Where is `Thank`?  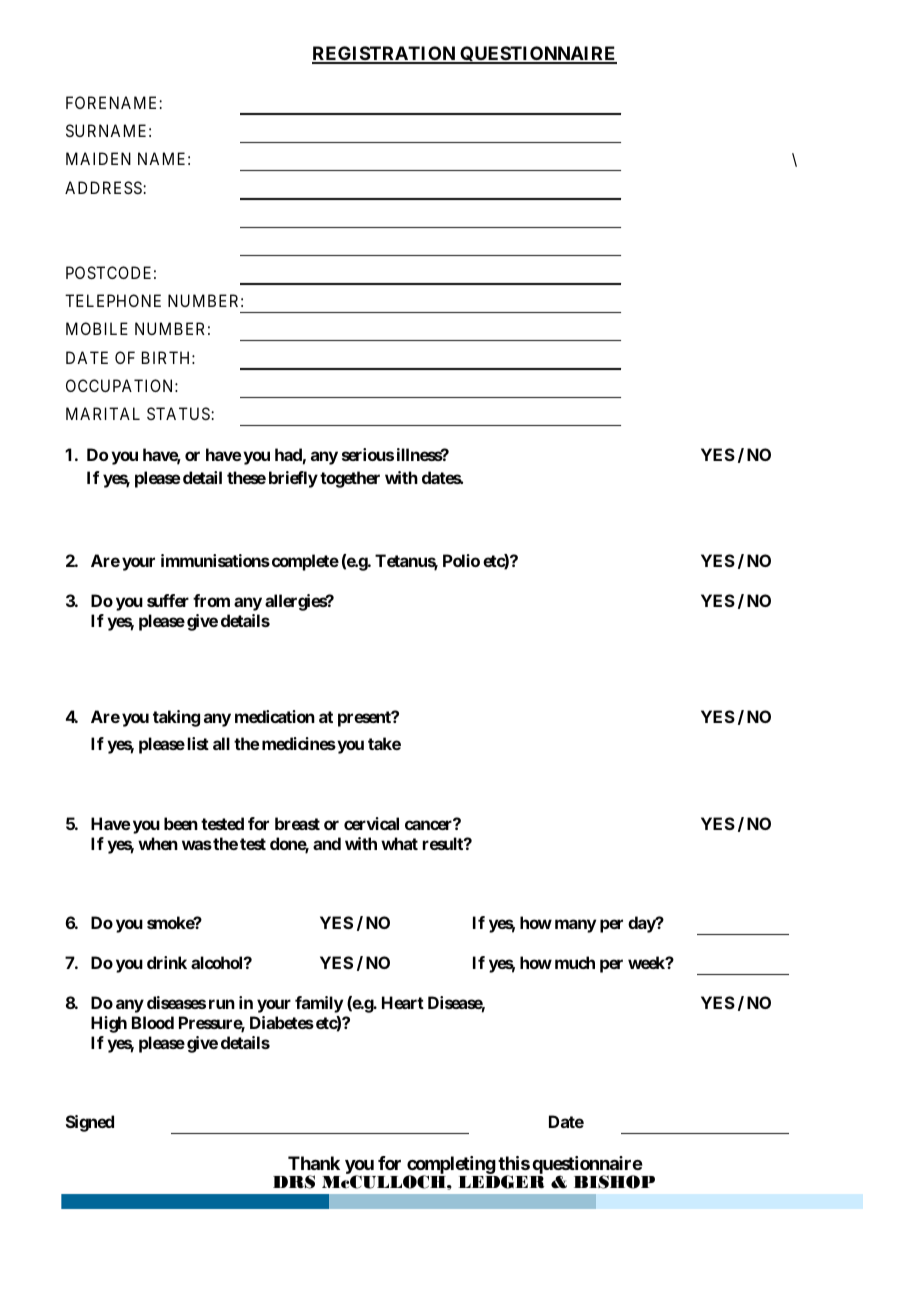 Thank is located at coordinates (314, 1163).
